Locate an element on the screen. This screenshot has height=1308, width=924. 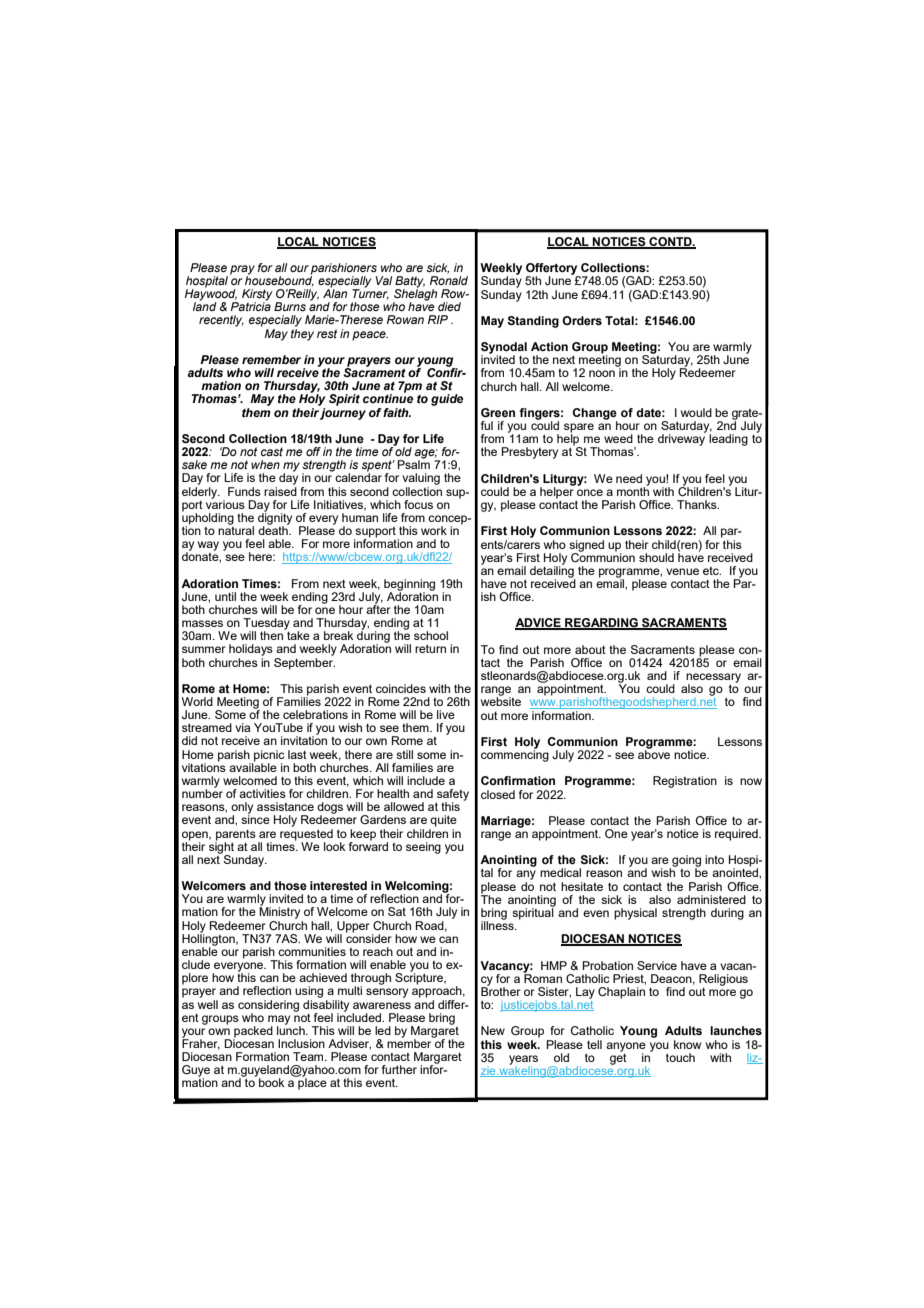
going is located at coordinates (685, 862).
